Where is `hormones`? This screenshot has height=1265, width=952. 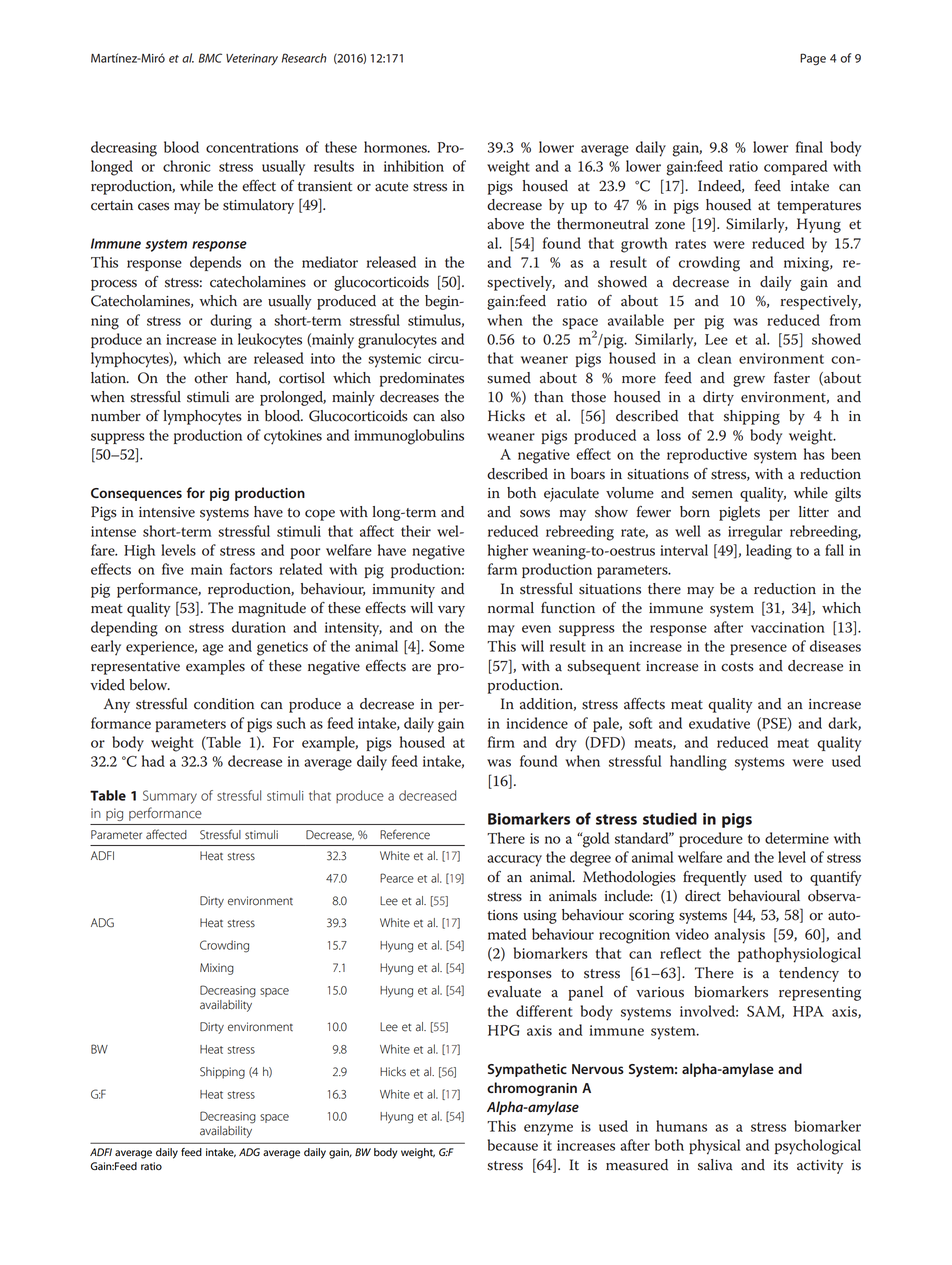
hormones is located at coordinates (396, 147).
